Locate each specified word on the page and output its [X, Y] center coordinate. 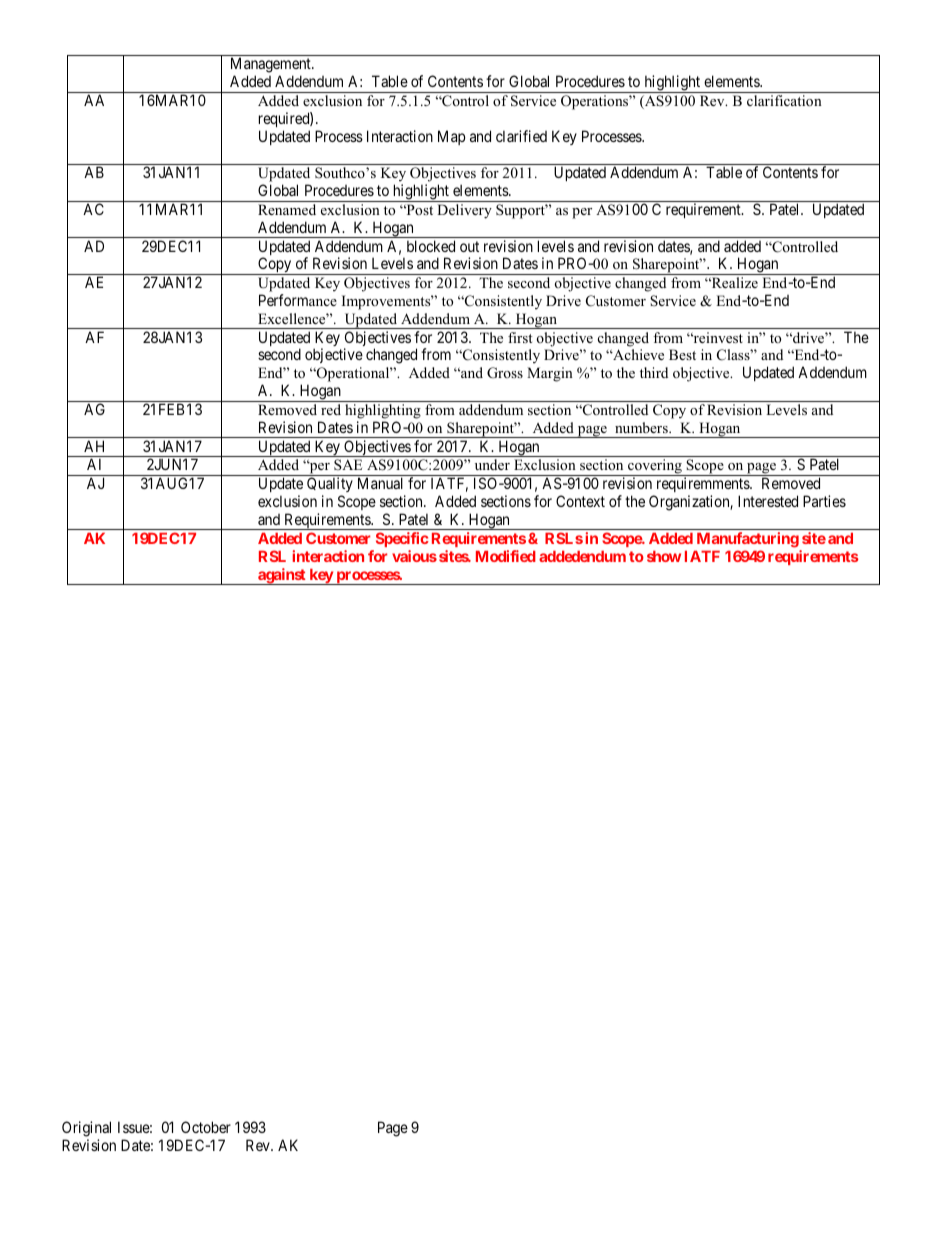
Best [682, 354]
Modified [506, 556]
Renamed [287, 209]
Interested [768, 501]
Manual [380, 483]
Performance [298, 300]
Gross [505, 373]
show [664, 556]
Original [86, 1130]
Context [580, 501]
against [282, 576]
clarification [784, 100]
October [206, 1127]
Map [451, 137]
